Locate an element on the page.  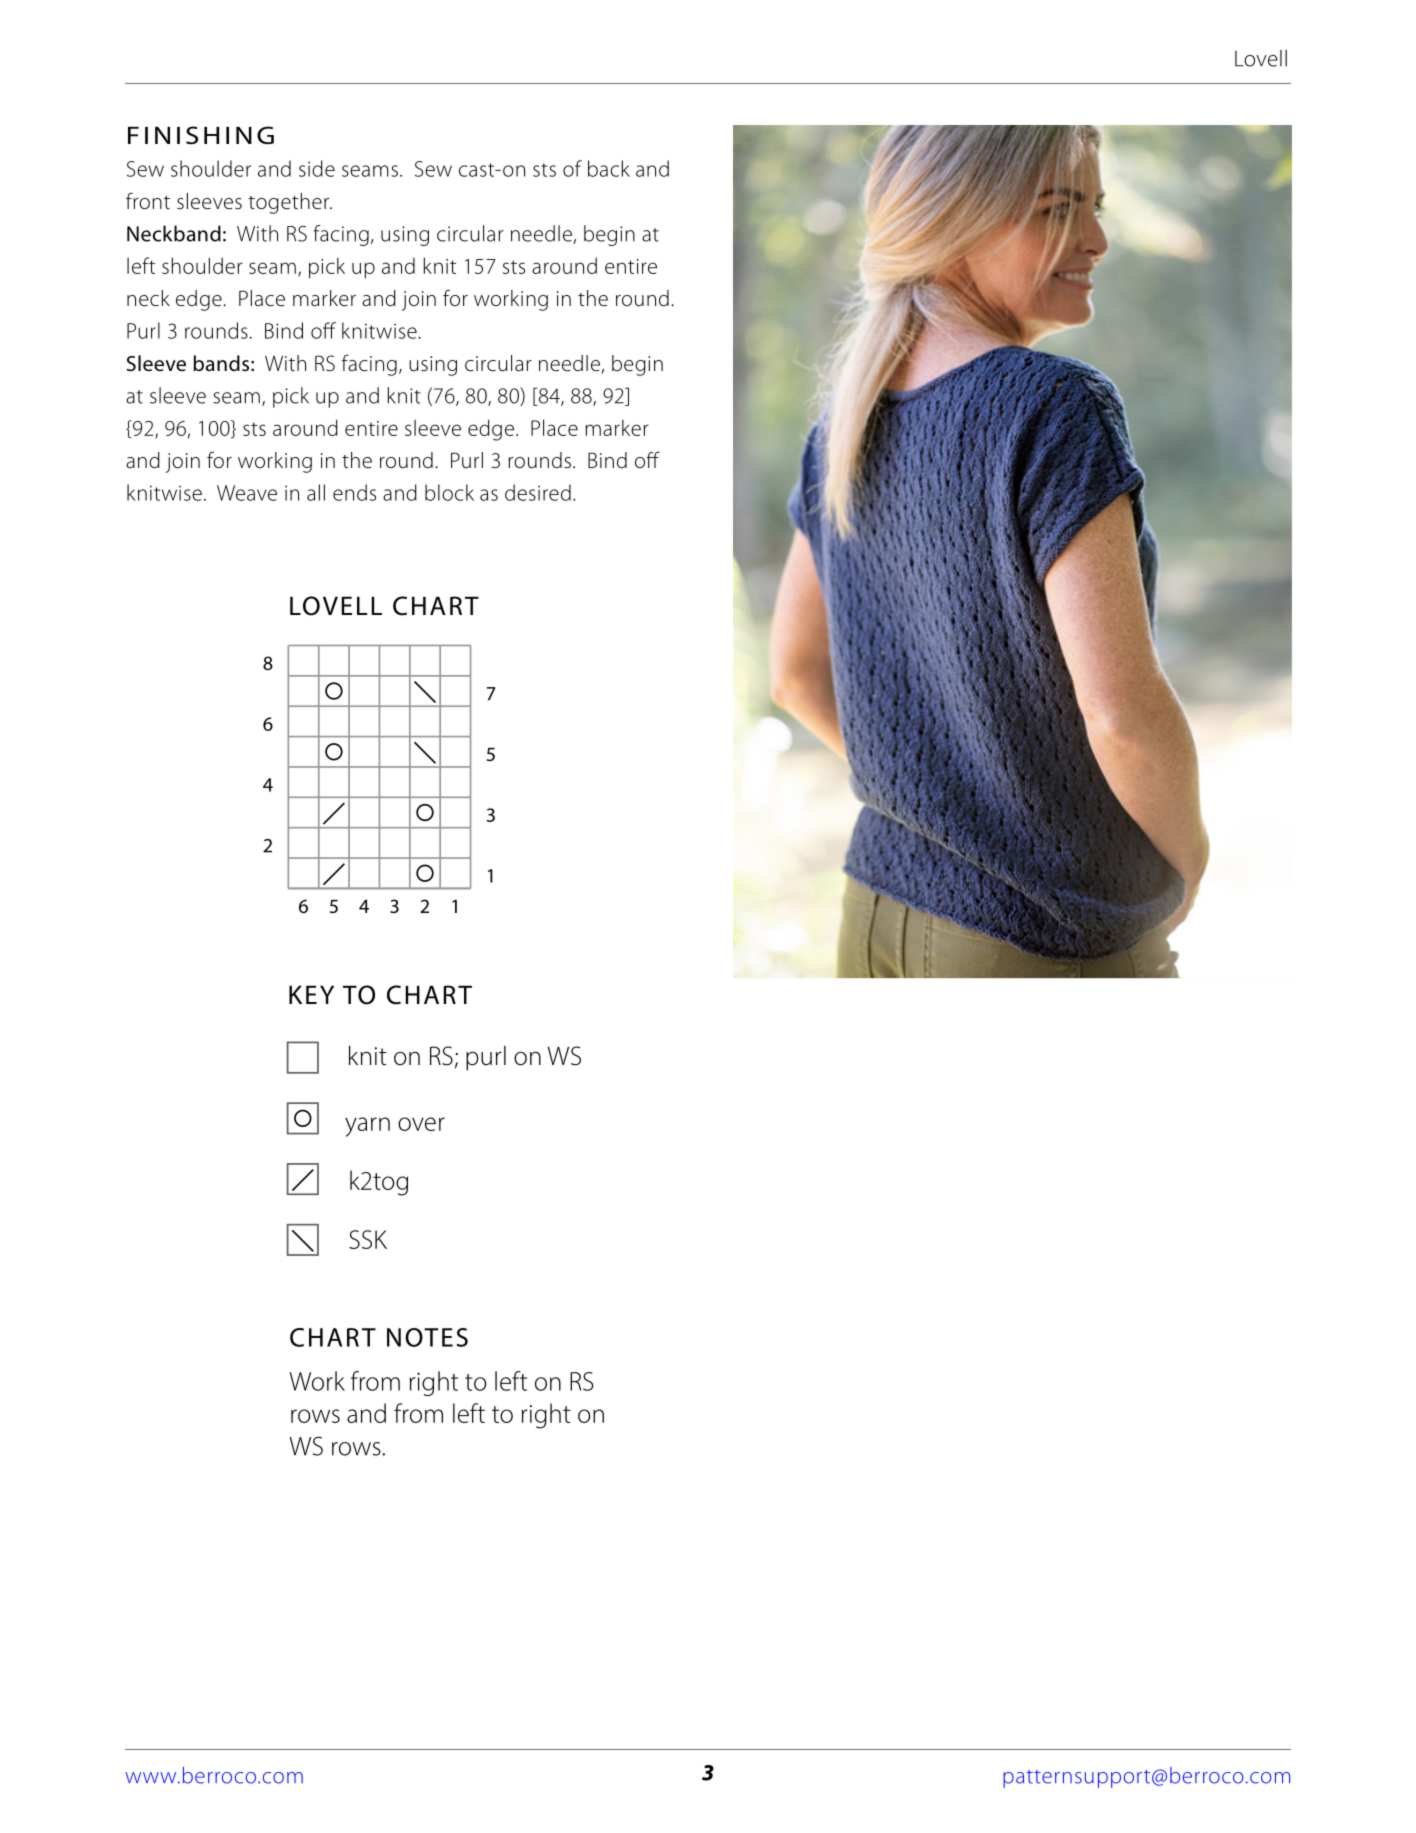
all is located at coordinates (316, 492).
